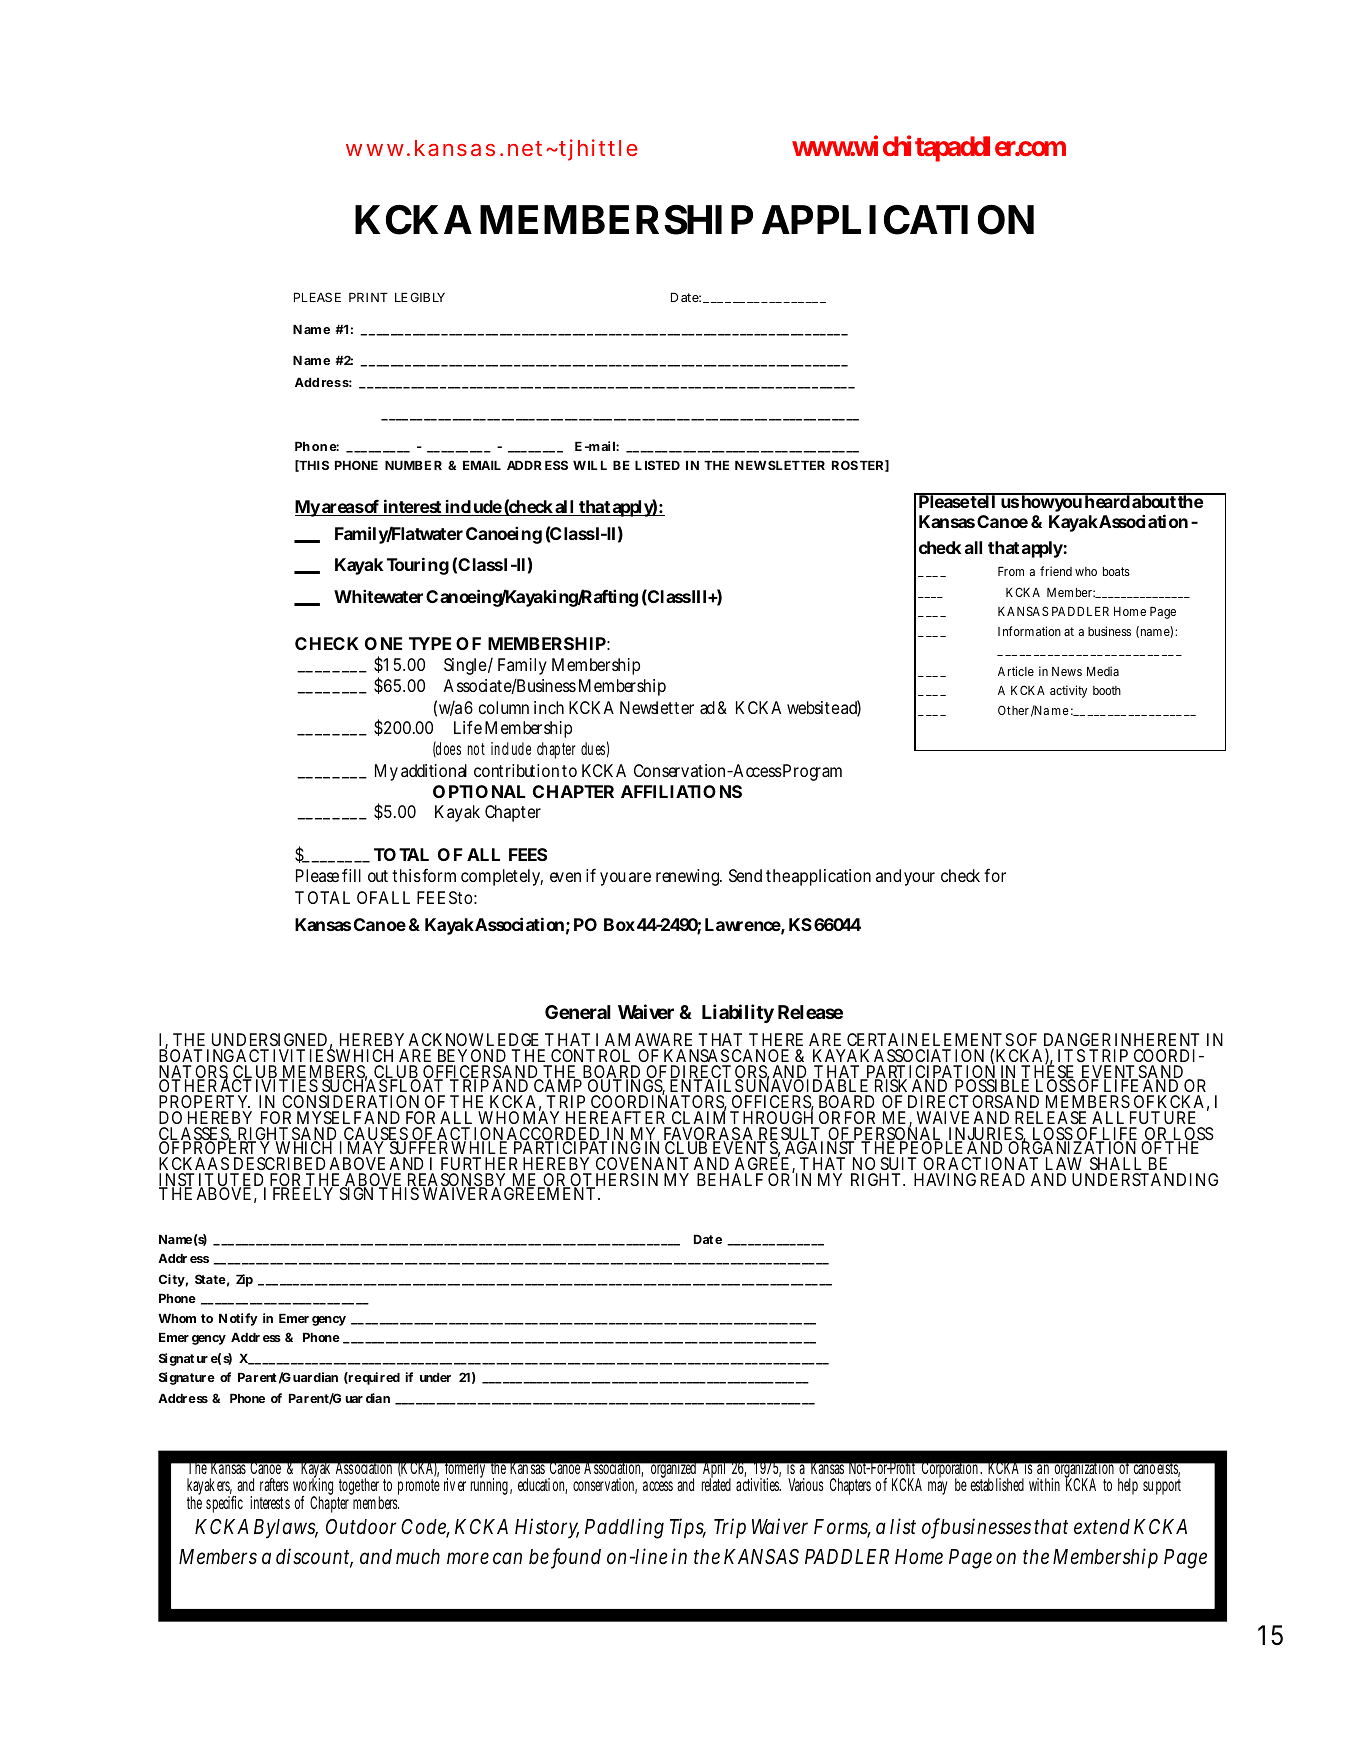 This document has height=1742, width=1346. Describe the element at coordinates (716, 1484) in the document. I see `related` at that location.
